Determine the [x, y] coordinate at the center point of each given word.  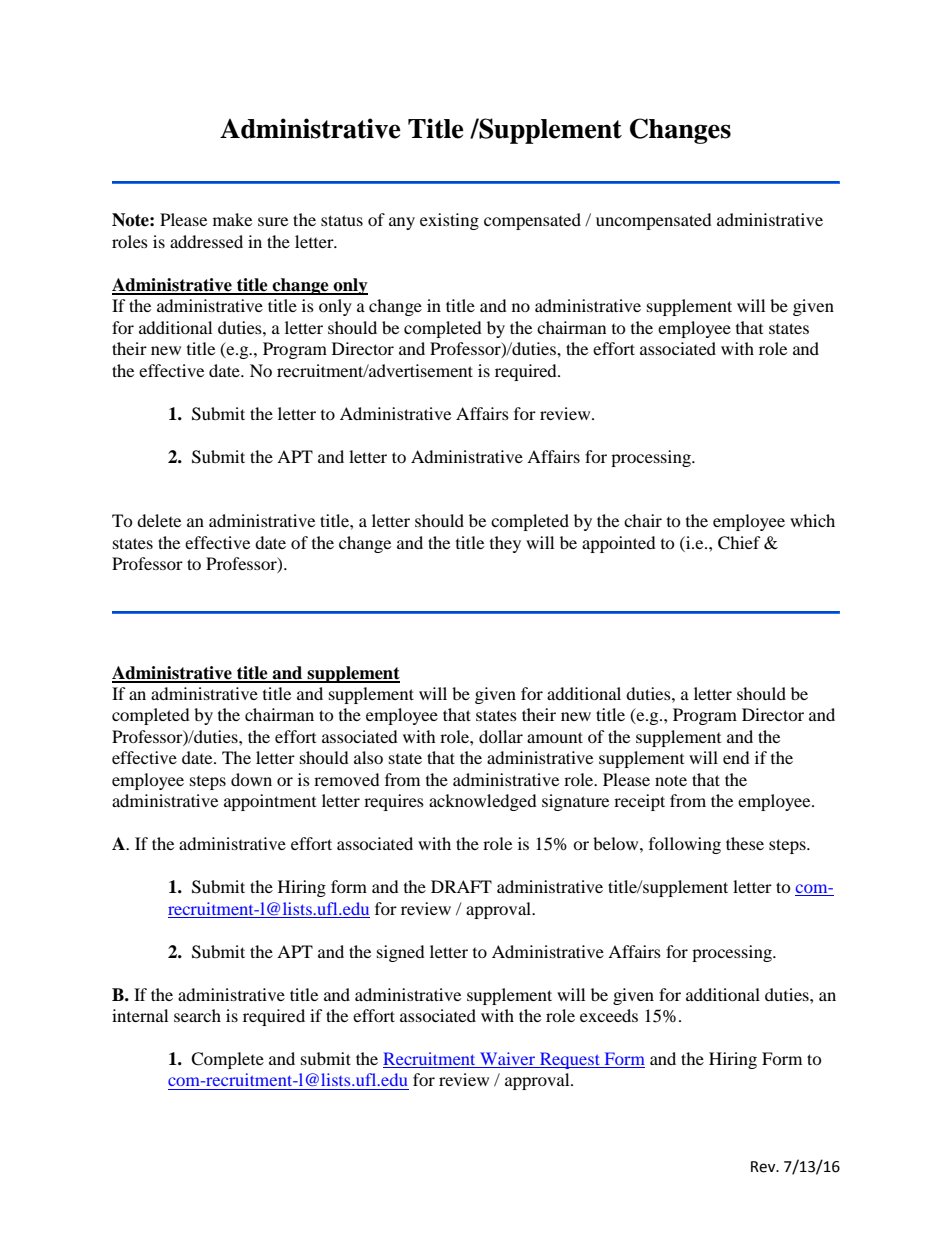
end [736, 757]
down [251, 779]
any [402, 223]
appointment [270, 802]
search [197, 1015]
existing [449, 221]
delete [159, 520]
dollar [501, 736]
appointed [619, 544]
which [812, 520]
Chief [739, 543]
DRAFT [461, 886]
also [368, 757]
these [745, 843]
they [505, 544]
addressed [206, 241]
